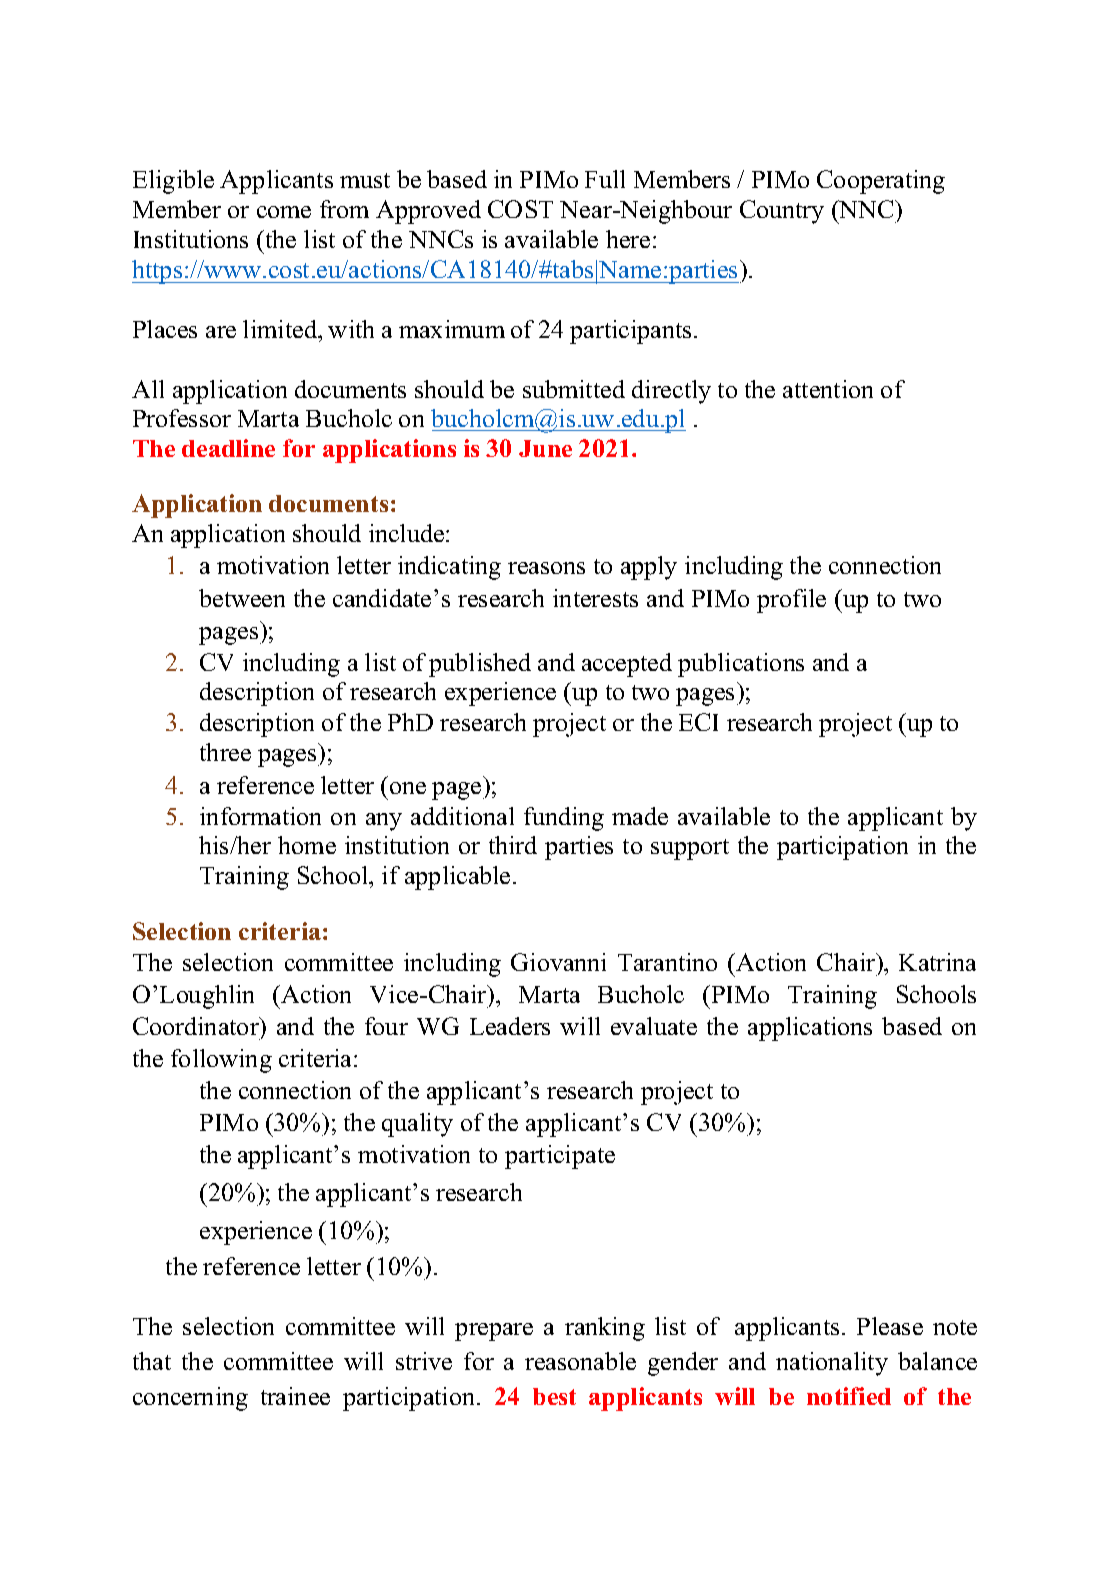 This page has width=1112, height=1573. I want to click on Cooperating, so click(881, 182).
